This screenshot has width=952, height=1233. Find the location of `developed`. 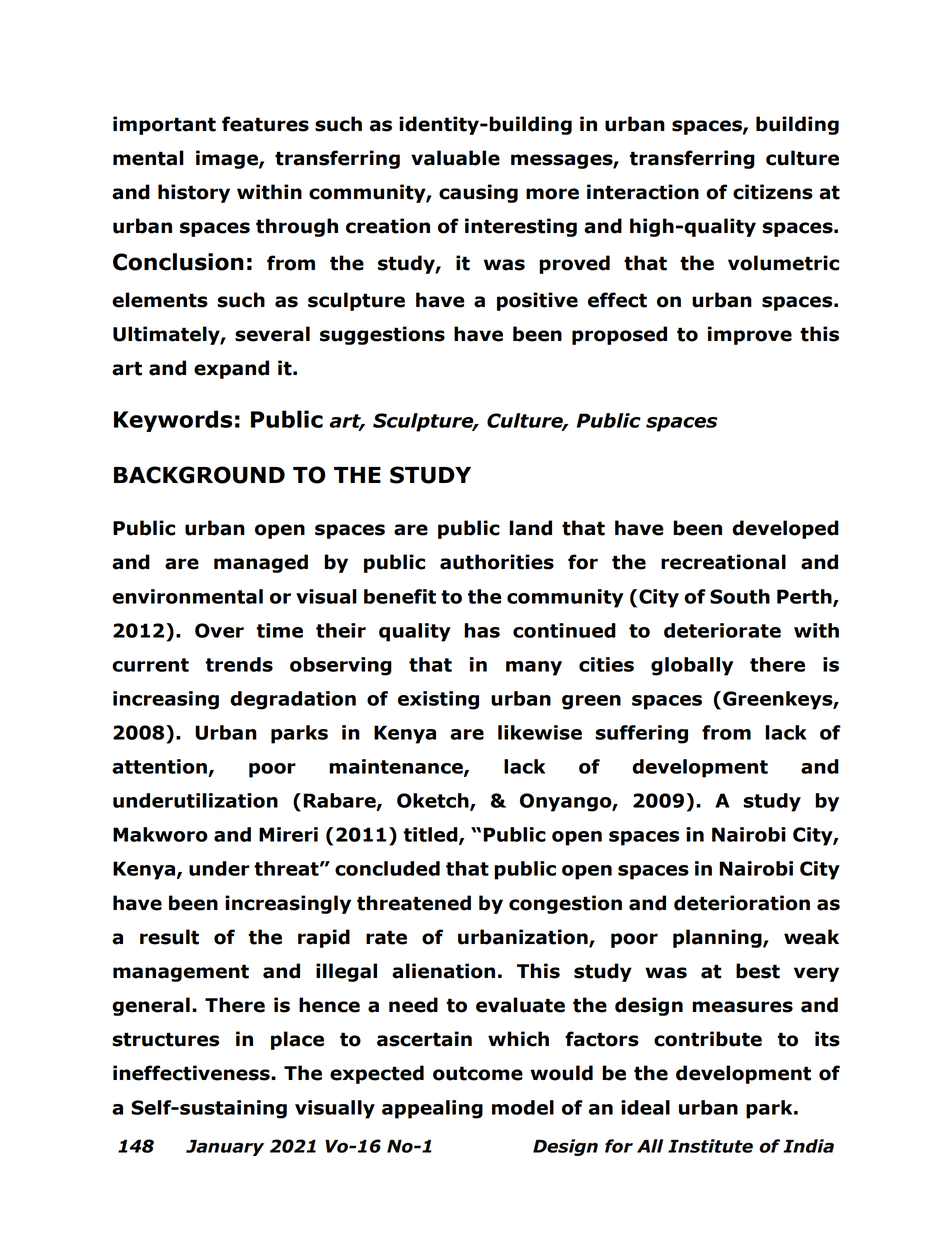

developed is located at coordinates (785, 529).
